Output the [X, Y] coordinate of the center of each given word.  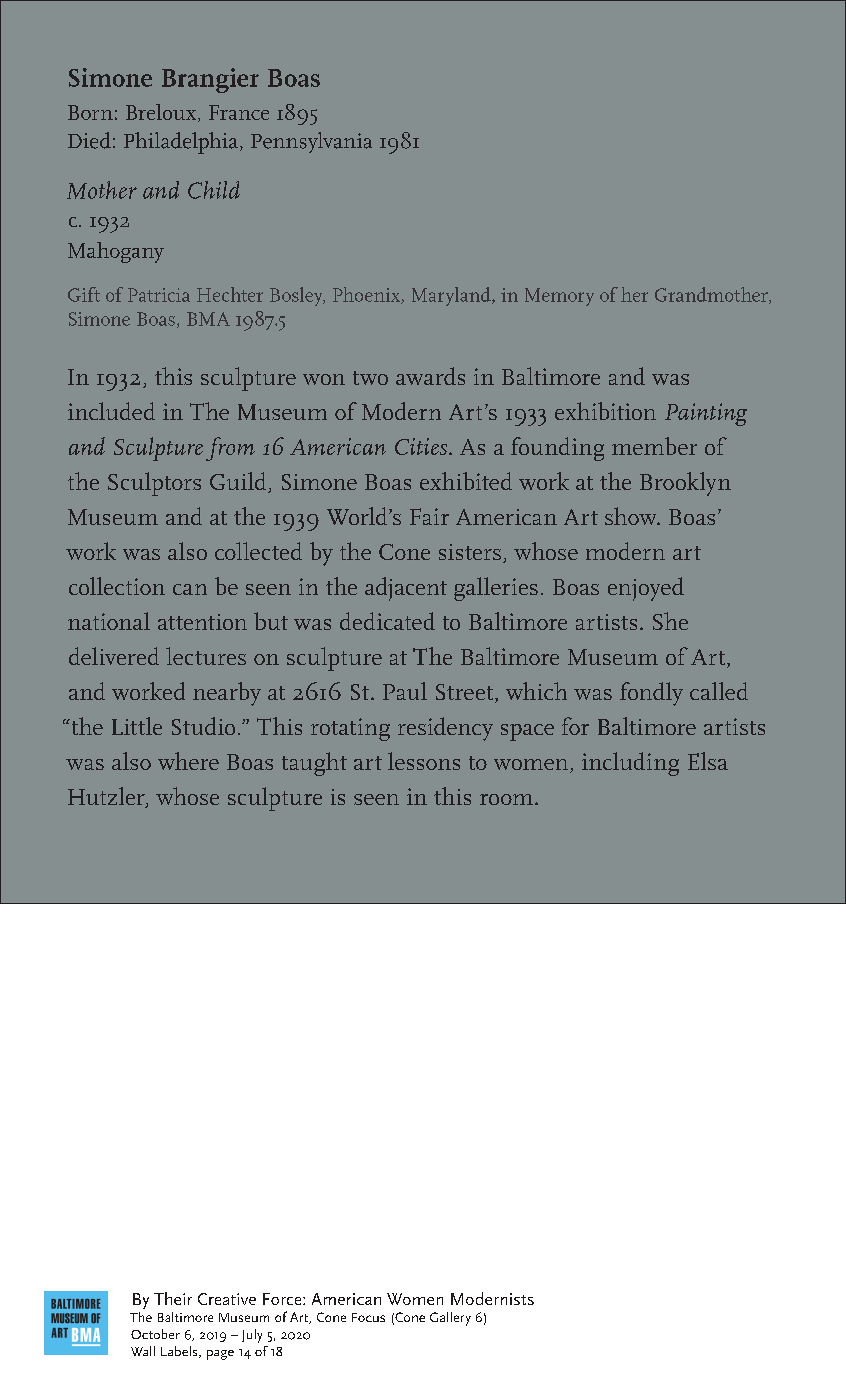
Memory [559, 297]
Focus [368, 1317]
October [155, 1334]
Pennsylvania [311, 142]
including [630, 764]
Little [137, 726]
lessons [424, 761]
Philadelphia [181, 143]
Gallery [450, 1319]
